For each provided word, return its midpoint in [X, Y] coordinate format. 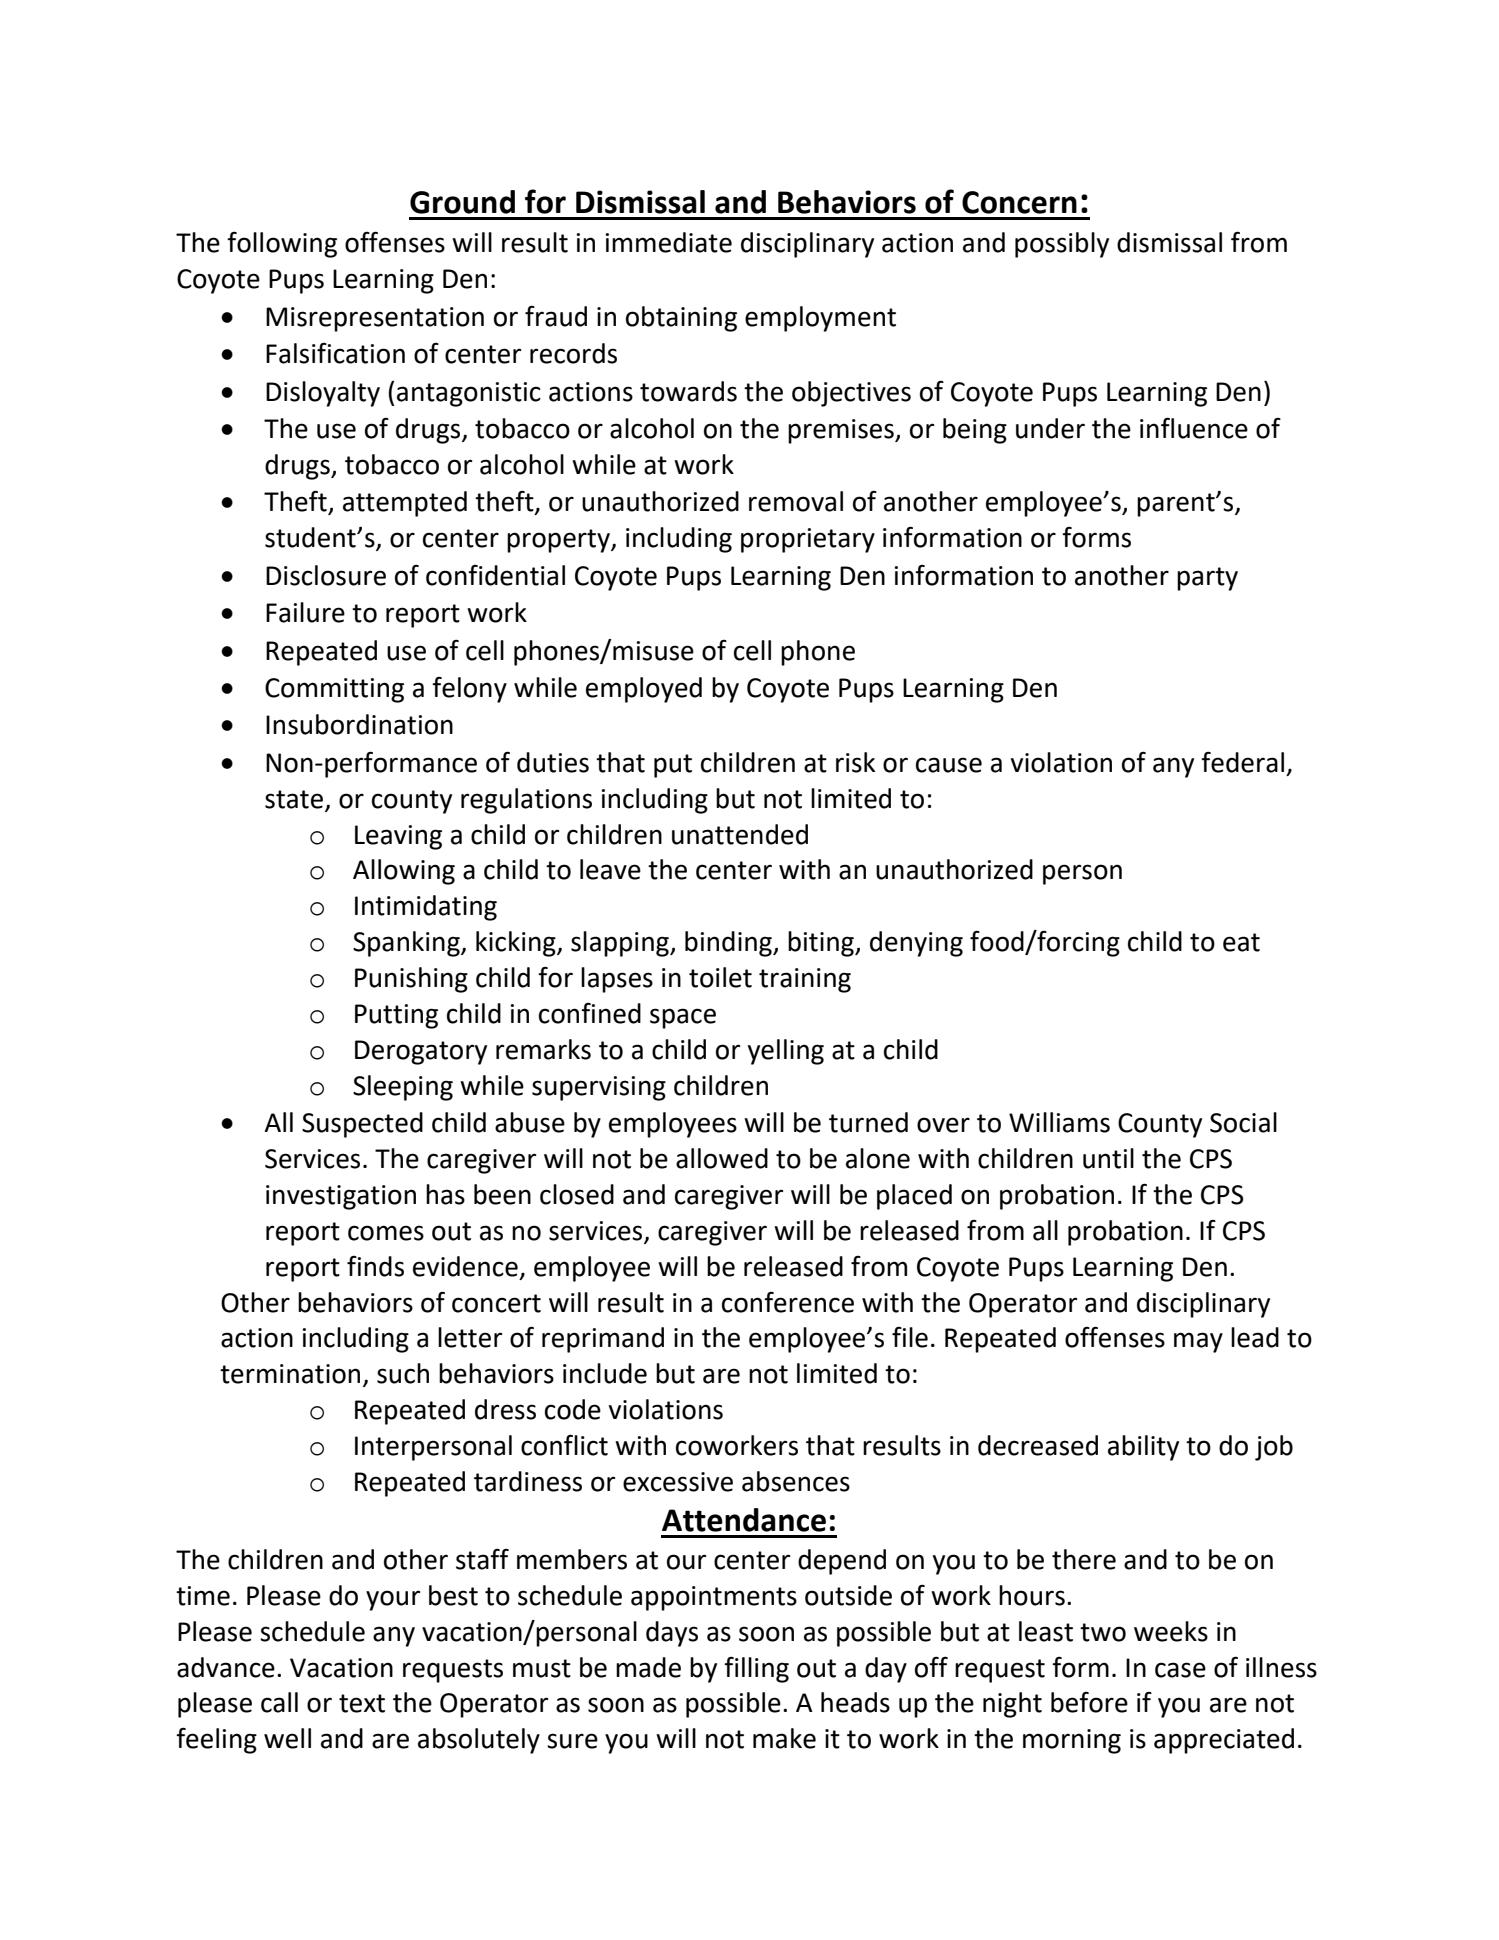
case [1180, 1670]
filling [756, 1669]
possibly [1062, 245]
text [362, 1703]
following [282, 244]
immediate [669, 242]
